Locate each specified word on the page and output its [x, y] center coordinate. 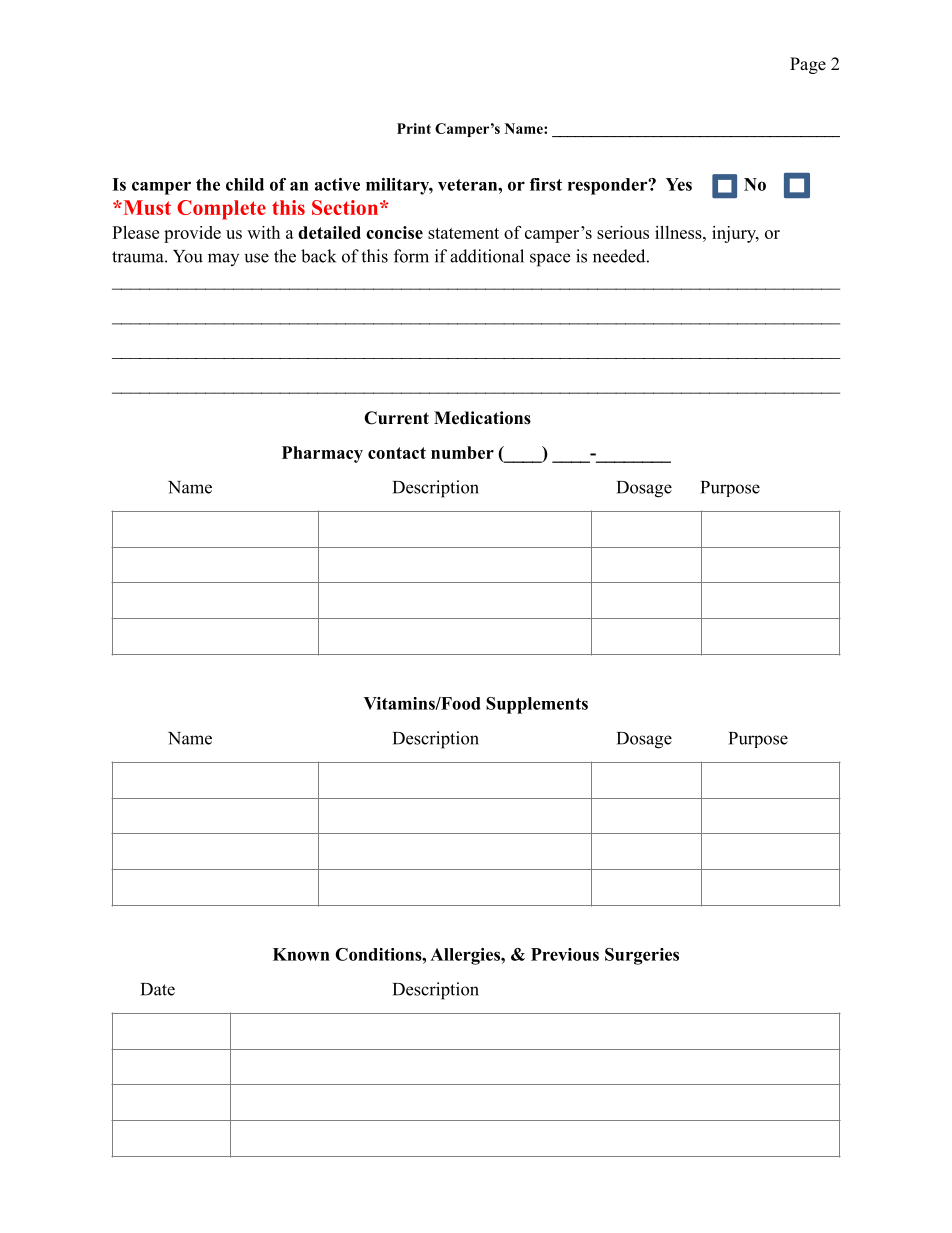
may [223, 259]
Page [808, 65]
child [245, 184]
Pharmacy [322, 454]
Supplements [537, 705]
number [462, 452]
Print [414, 128]
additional [487, 256]
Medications [482, 418]
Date [158, 989]
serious [623, 232]
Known [301, 954]
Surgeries [642, 956]
